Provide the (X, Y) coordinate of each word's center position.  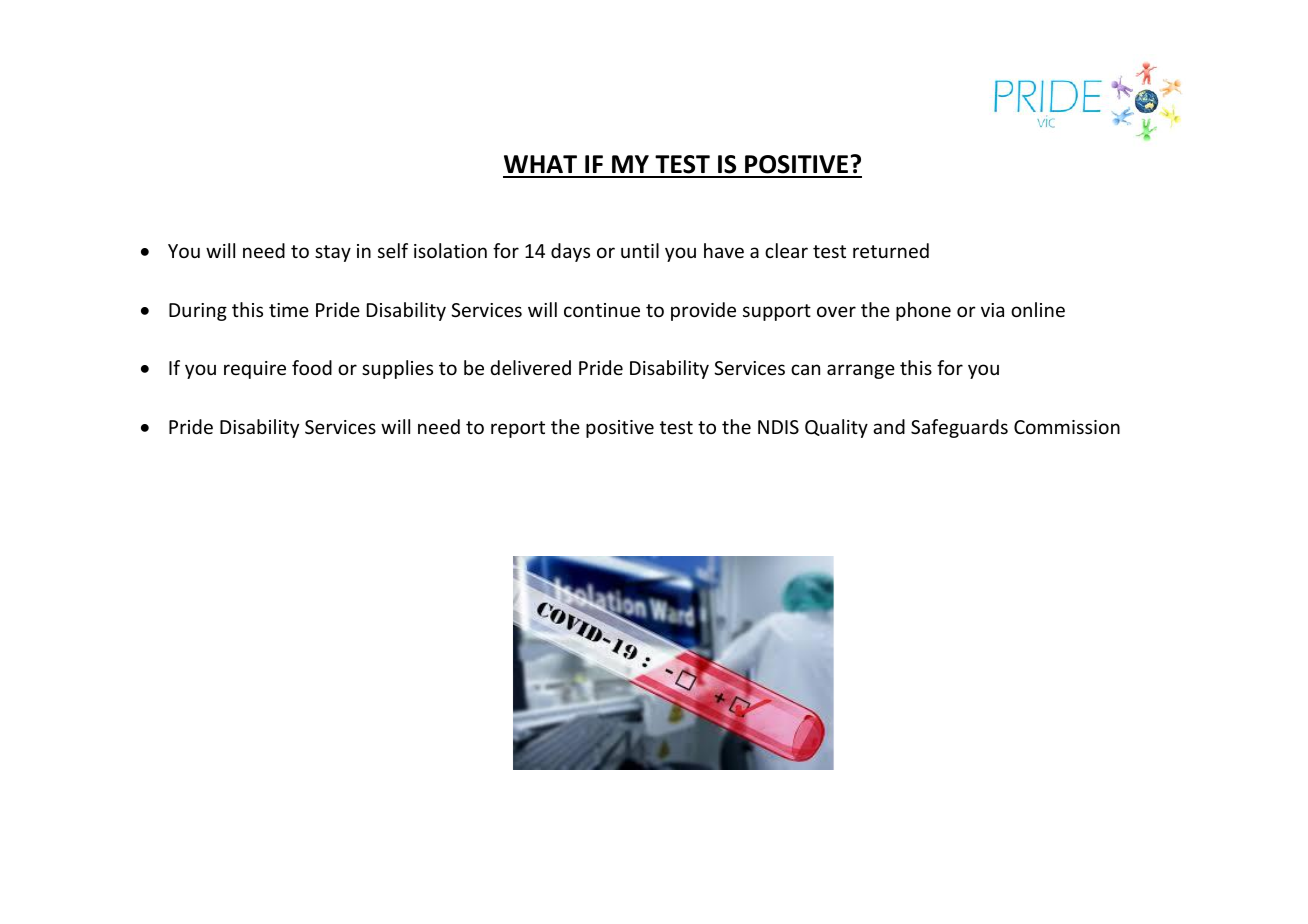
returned (891, 250)
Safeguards (959, 428)
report (518, 429)
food (312, 367)
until (640, 250)
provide (703, 311)
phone (923, 311)
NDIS (778, 427)
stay (333, 253)
